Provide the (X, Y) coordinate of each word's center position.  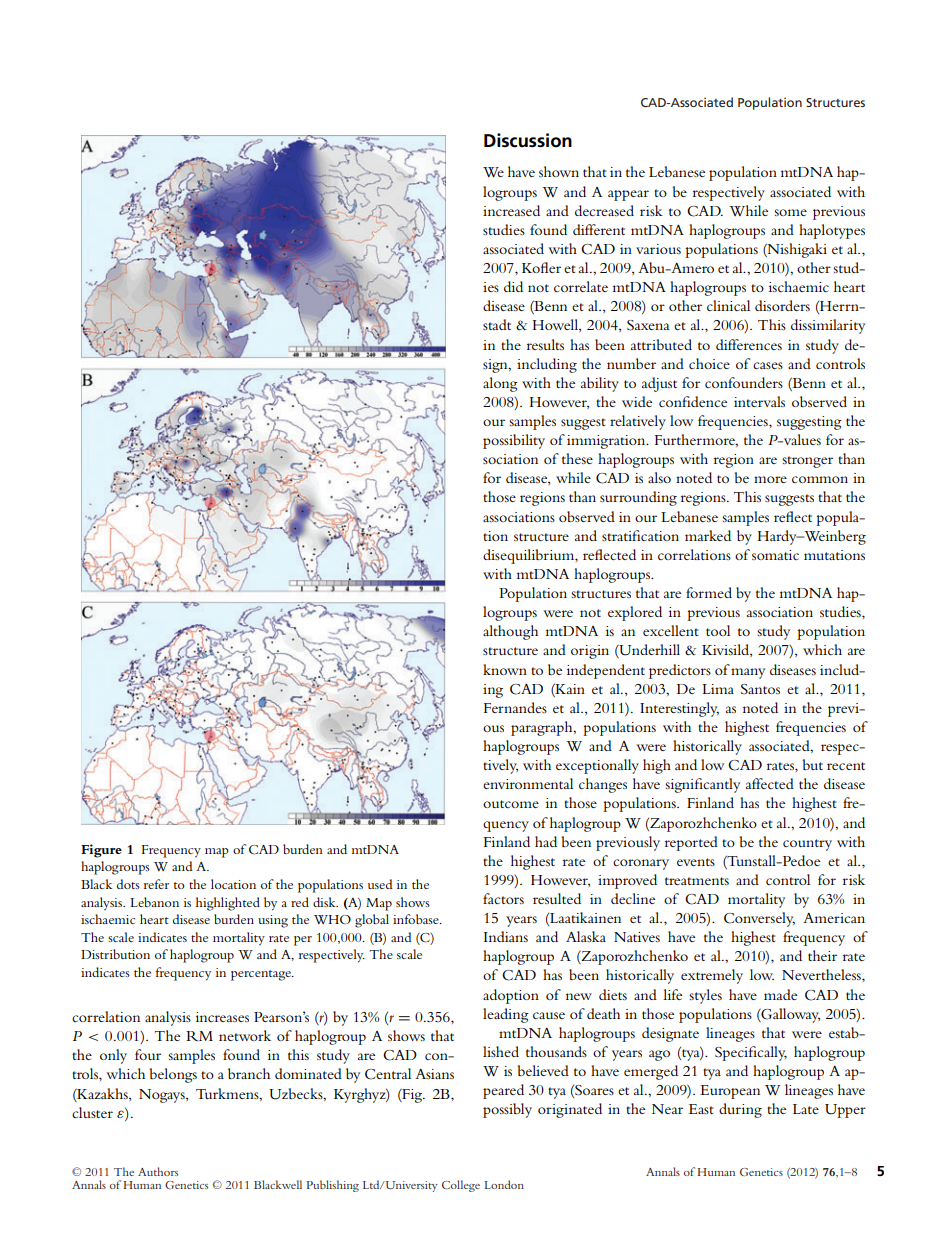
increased (511, 210)
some (790, 212)
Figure (101, 851)
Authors (158, 1171)
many (748, 673)
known (505, 669)
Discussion (528, 140)
